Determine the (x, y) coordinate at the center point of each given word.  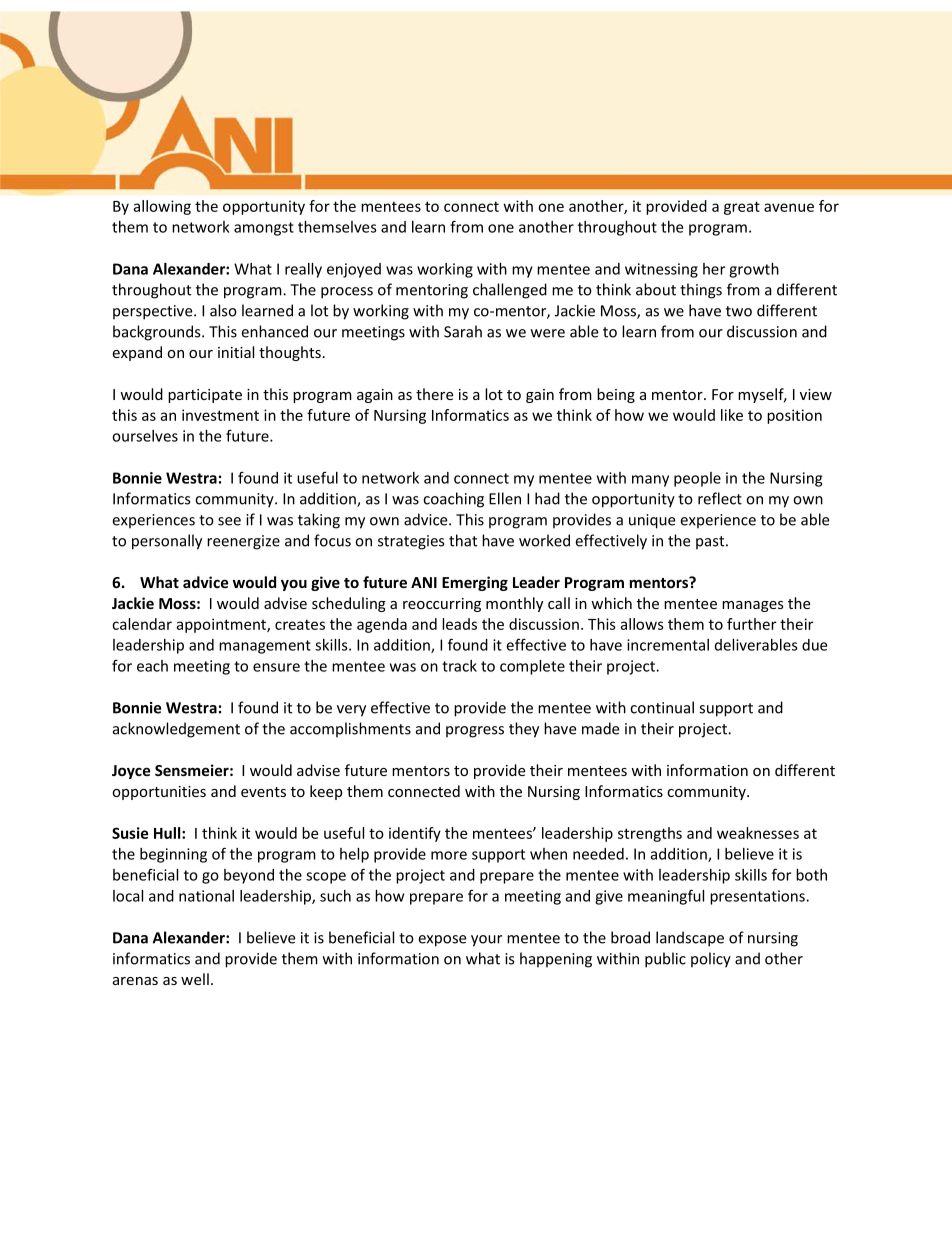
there (434, 394)
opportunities (159, 793)
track (459, 666)
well (195, 979)
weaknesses (758, 833)
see (229, 521)
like (732, 415)
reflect (720, 498)
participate (205, 396)
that (463, 540)
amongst (264, 229)
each (152, 666)
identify (415, 834)
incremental (668, 645)
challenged (510, 291)
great (742, 208)
